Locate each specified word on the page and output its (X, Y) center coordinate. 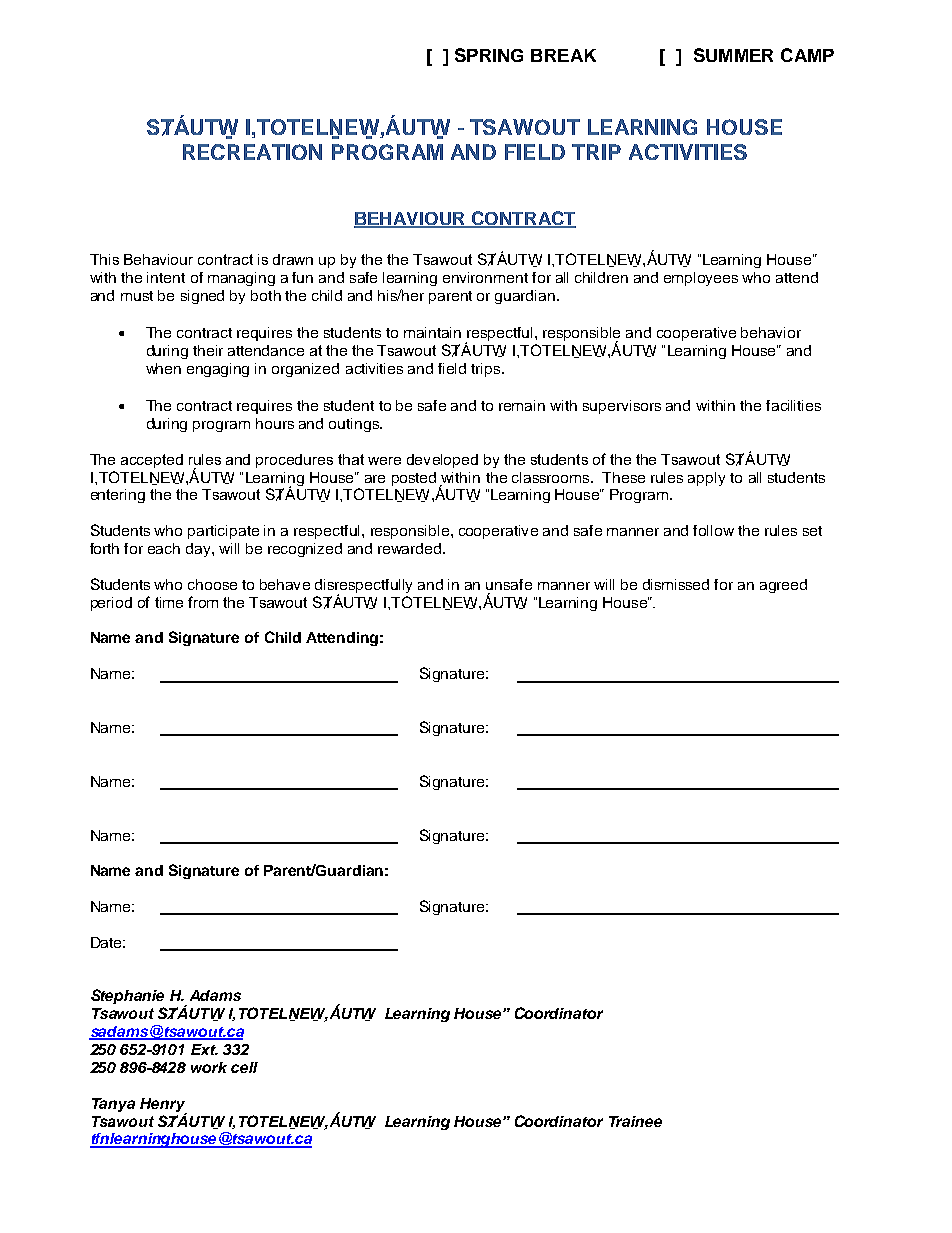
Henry (163, 1106)
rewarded (411, 548)
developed (442, 461)
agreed (783, 586)
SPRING (489, 55)
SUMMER (733, 55)
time (169, 602)
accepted (152, 461)
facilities (793, 405)
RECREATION (252, 152)
